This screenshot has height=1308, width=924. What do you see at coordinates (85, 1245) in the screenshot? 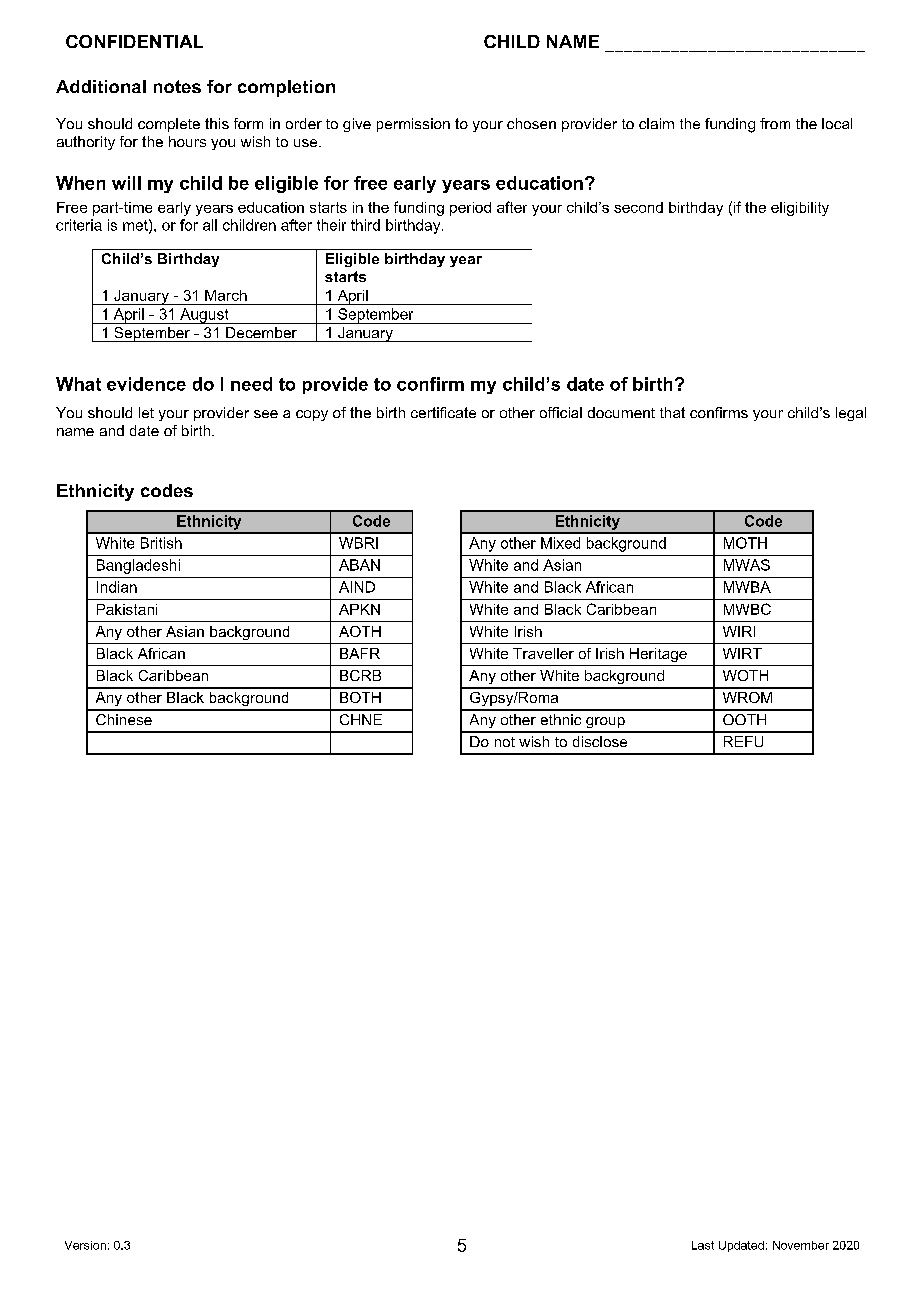
I see `Version` at bounding box center [85, 1245].
